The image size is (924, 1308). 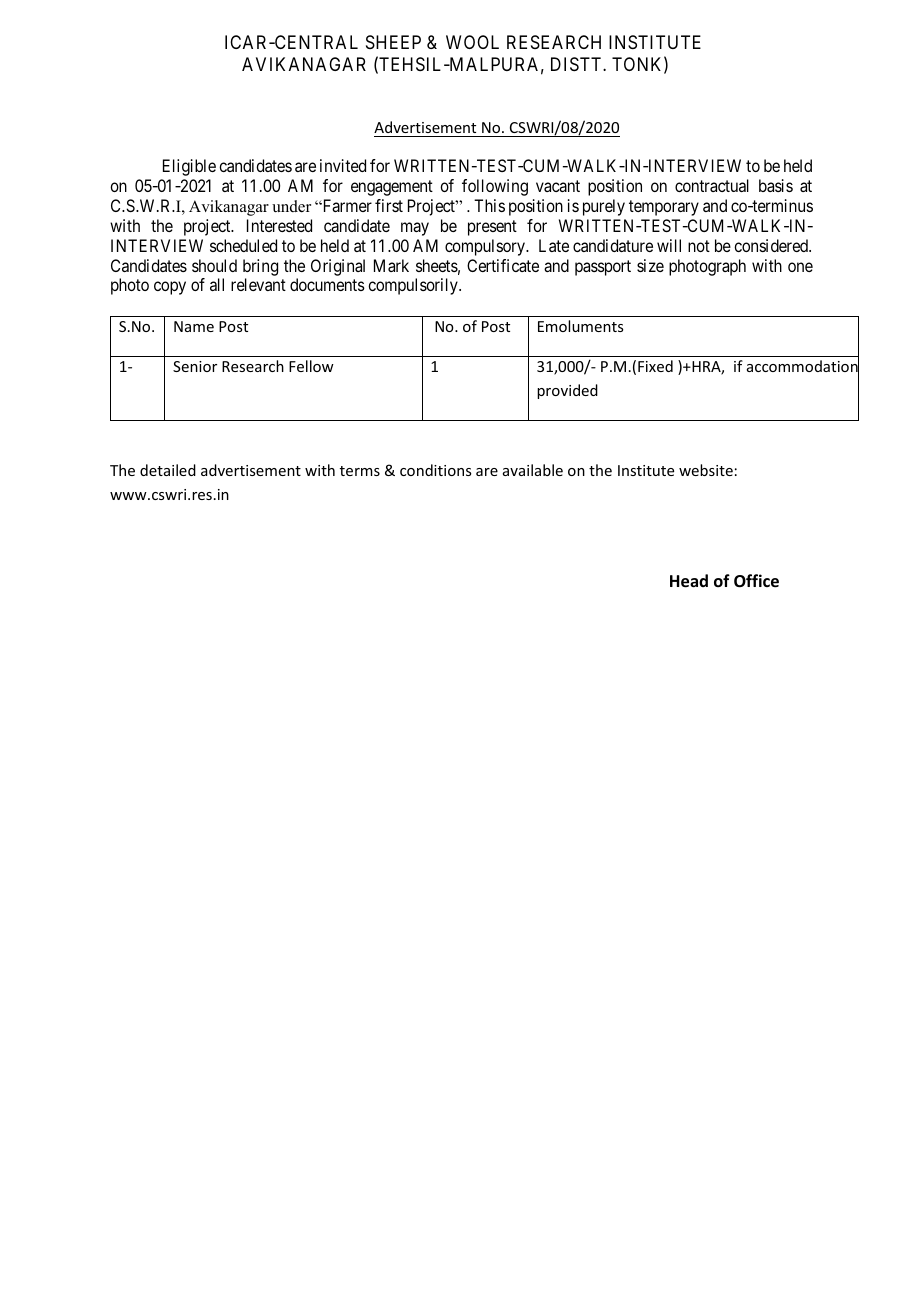 I want to click on present, so click(x=492, y=228).
